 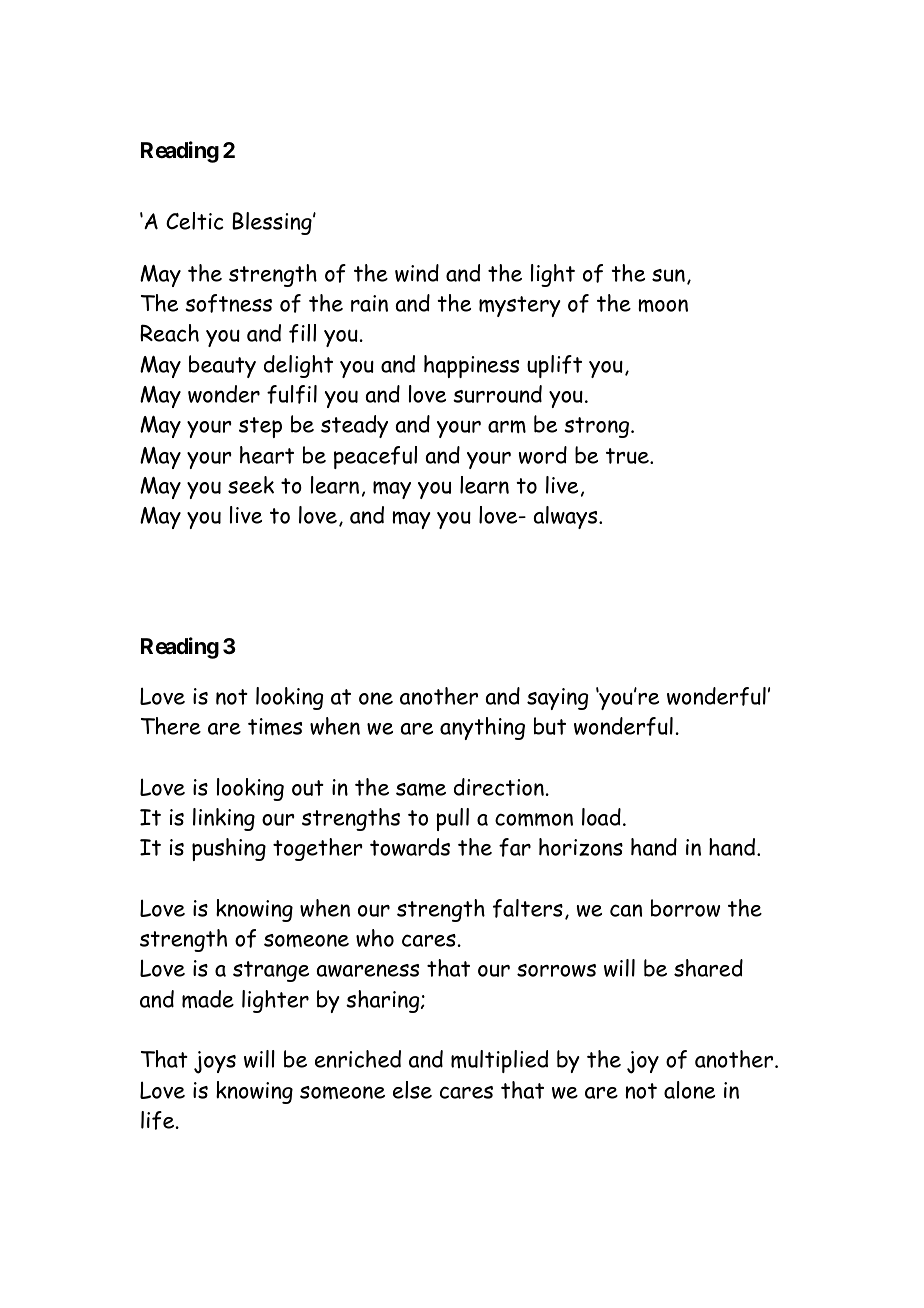 I want to click on Celtic, so click(x=195, y=221).
